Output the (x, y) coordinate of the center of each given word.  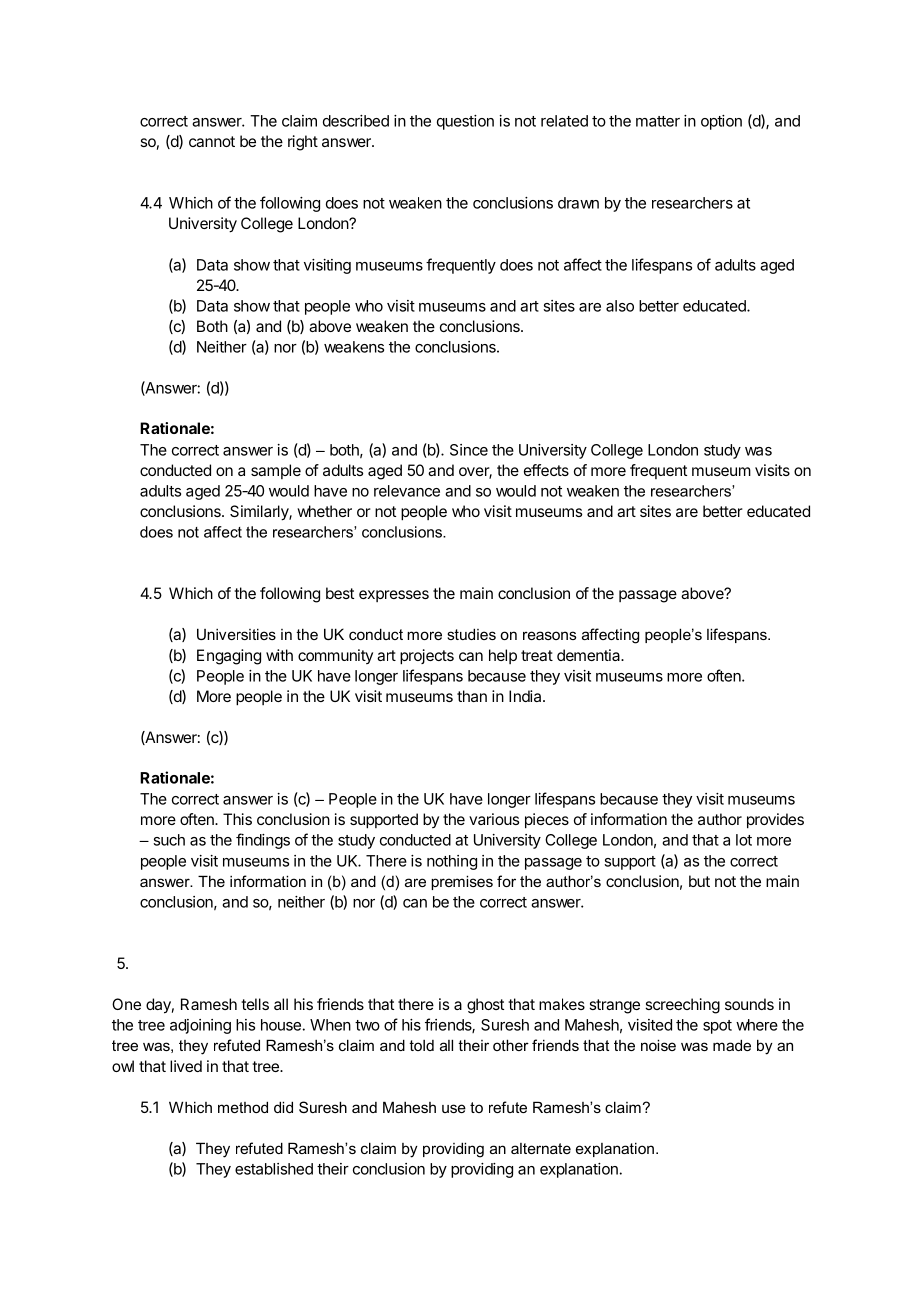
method (243, 1107)
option (721, 122)
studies (471, 634)
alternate (541, 1148)
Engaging (229, 657)
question (465, 122)
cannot (212, 141)
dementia (589, 655)
